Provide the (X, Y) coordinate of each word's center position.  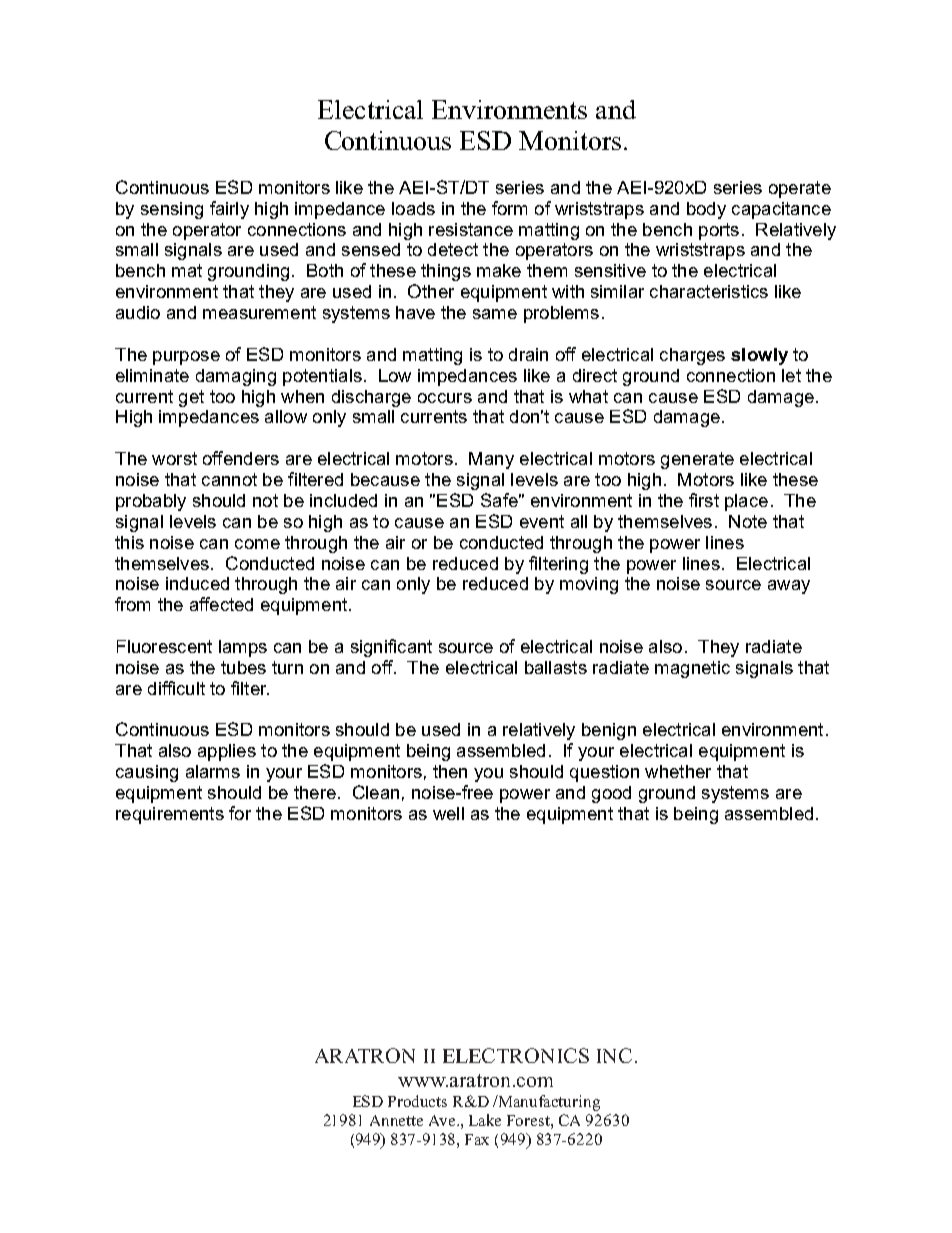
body (706, 210)
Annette (396, 1120)
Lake (485, 1120)
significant (391, 648)
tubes (243, 667)
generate (697, 460)
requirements (170, 815)
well (448, 813)
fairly (229, 210)
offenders (241, 458)
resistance (471, 229)
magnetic (692, 669)
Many (491, 460)
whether (678, 771)
